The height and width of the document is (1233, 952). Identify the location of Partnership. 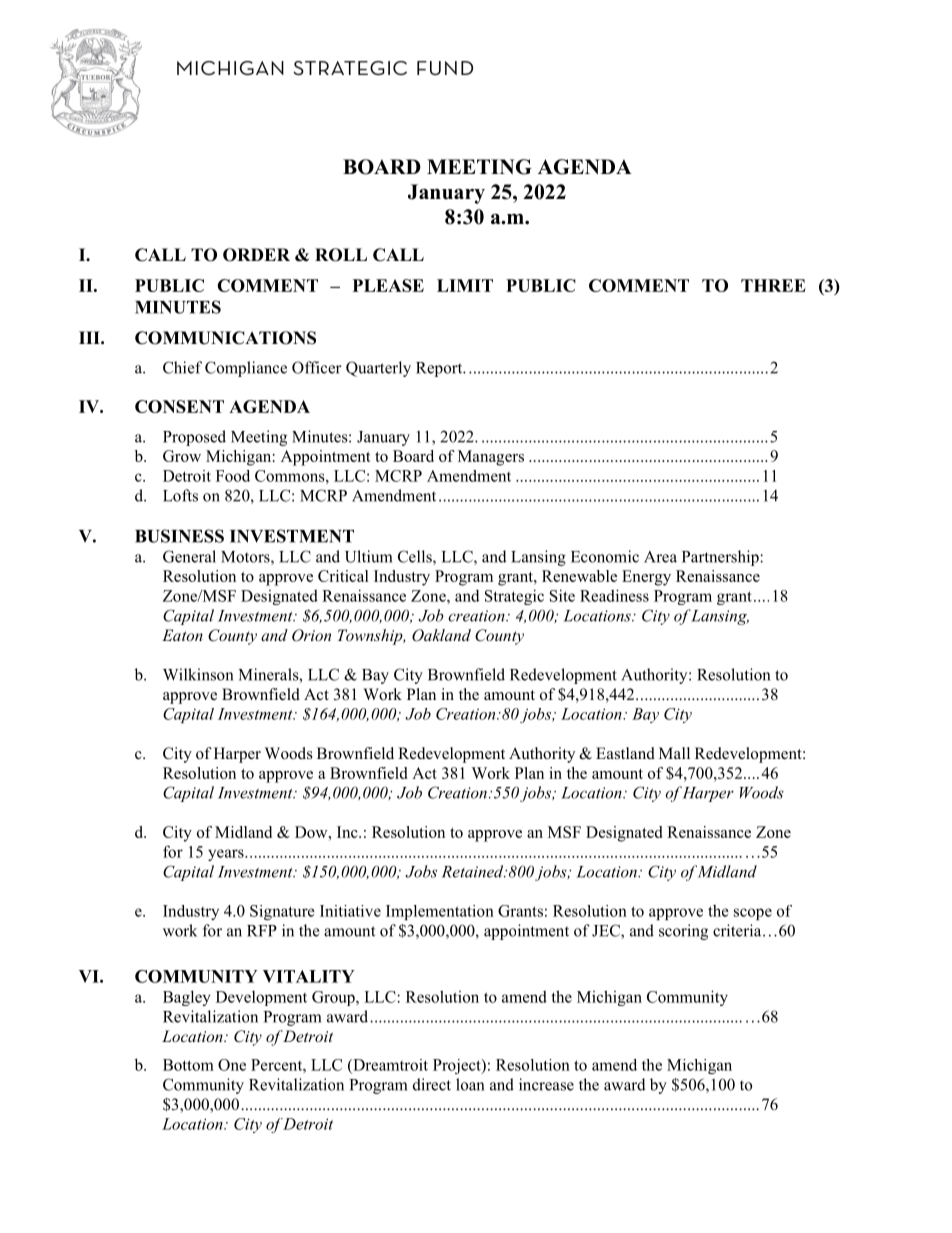
(721, 558).
